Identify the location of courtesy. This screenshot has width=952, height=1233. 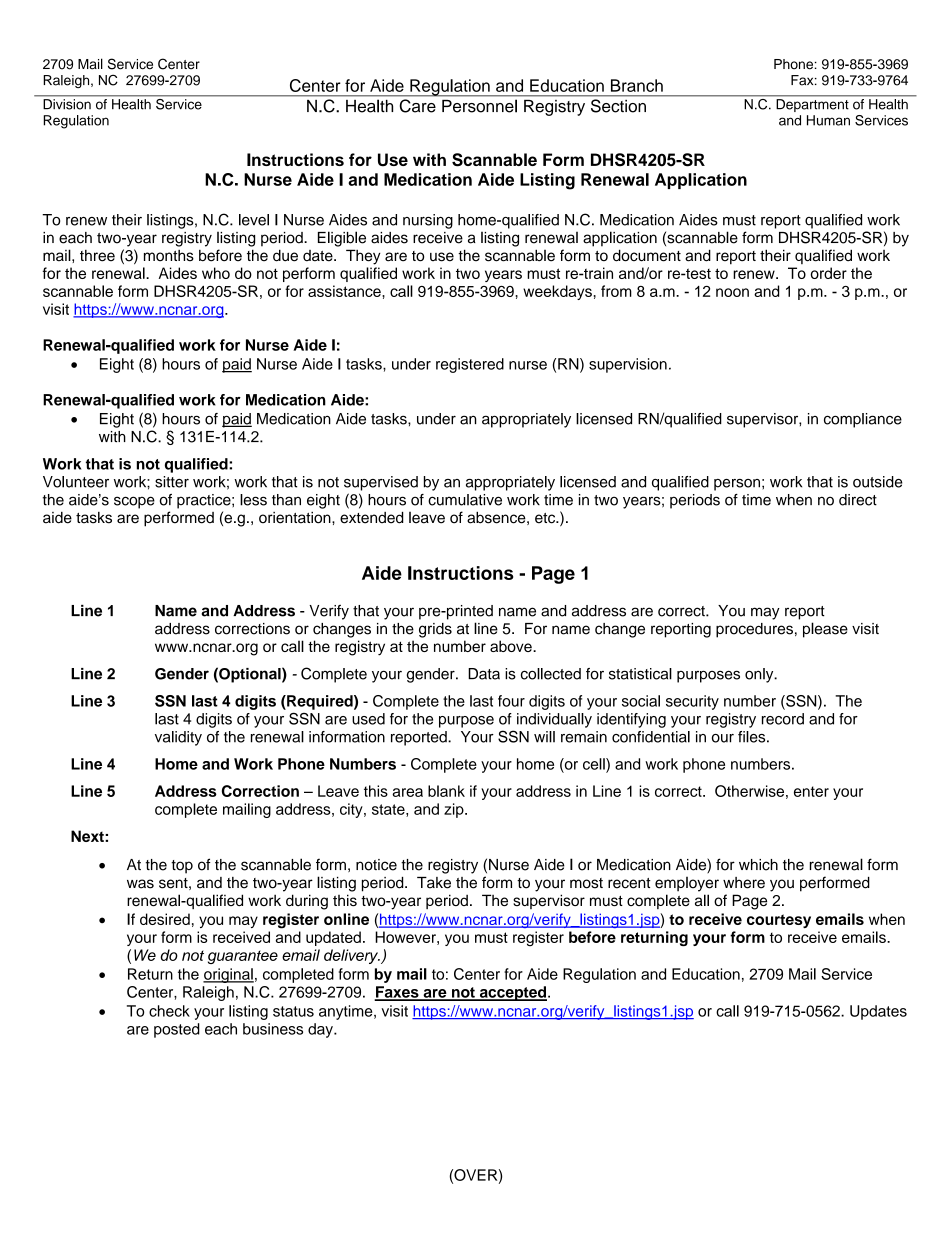
(779, 921).
